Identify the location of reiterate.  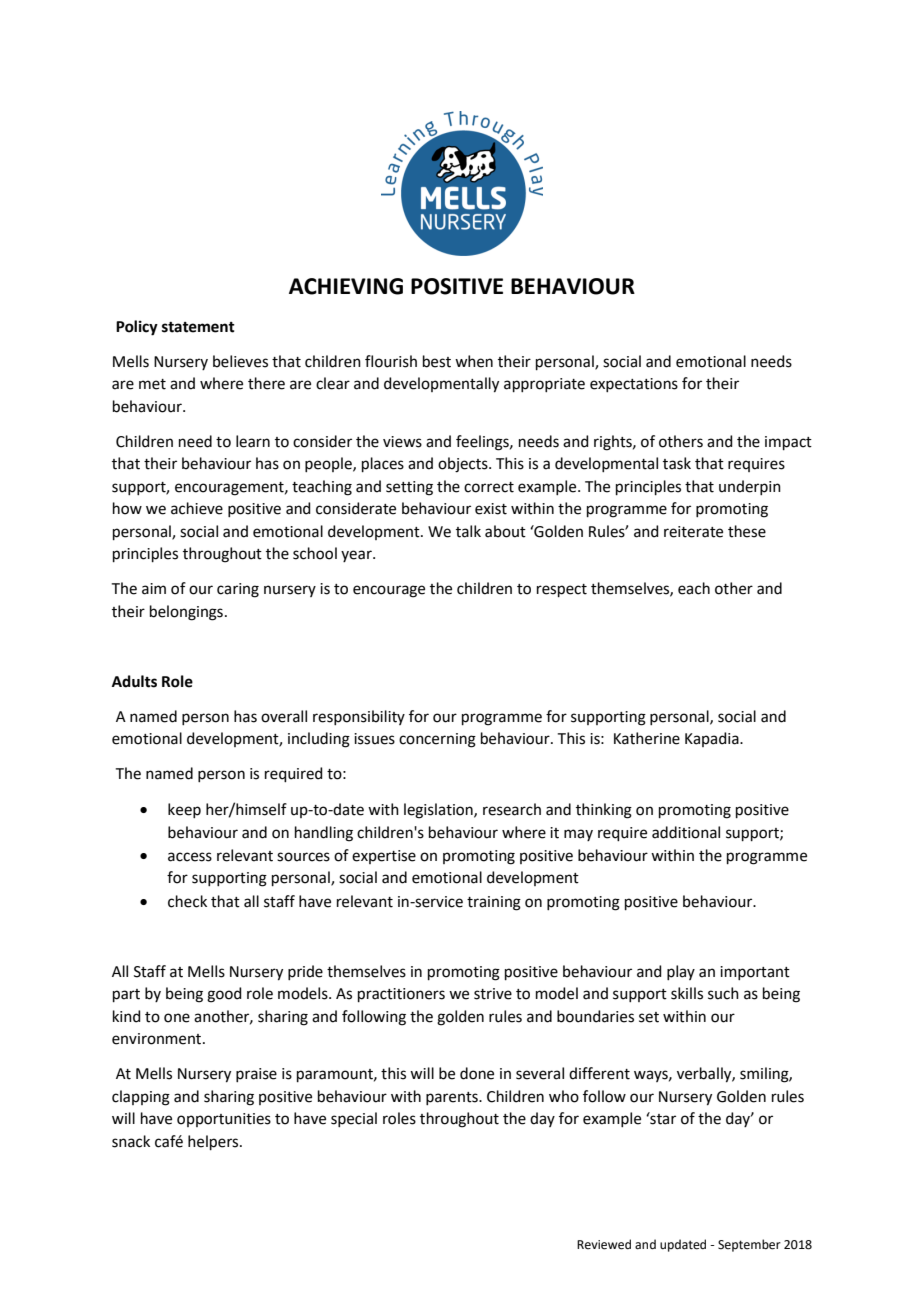
(693, 532).
